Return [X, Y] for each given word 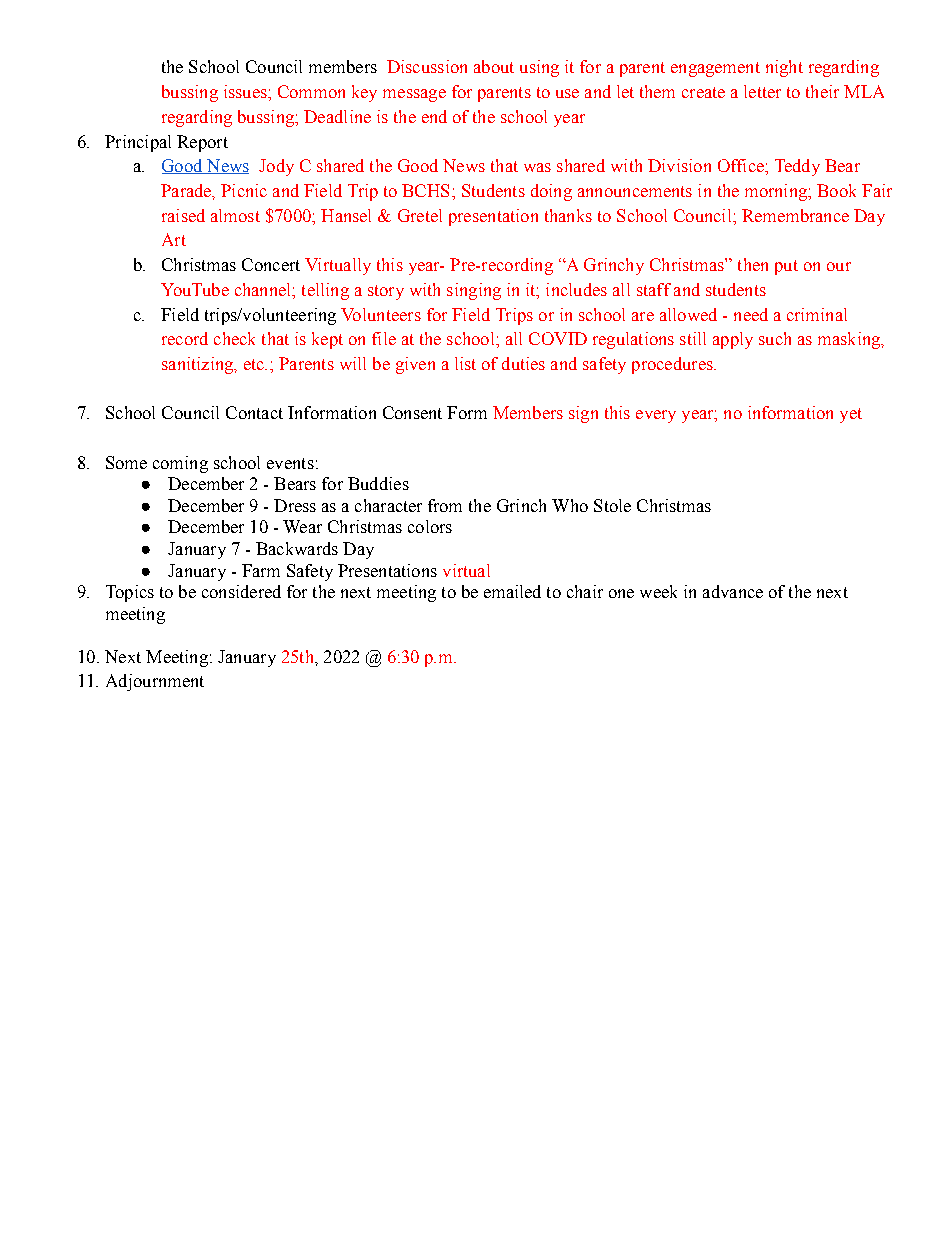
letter [762, 91]
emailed [512, 591]
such [775, 338]
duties [523, 363]
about [494, 66]
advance [733, 591]
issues [246, 91]
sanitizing [199, 365]
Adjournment [155, 682]
